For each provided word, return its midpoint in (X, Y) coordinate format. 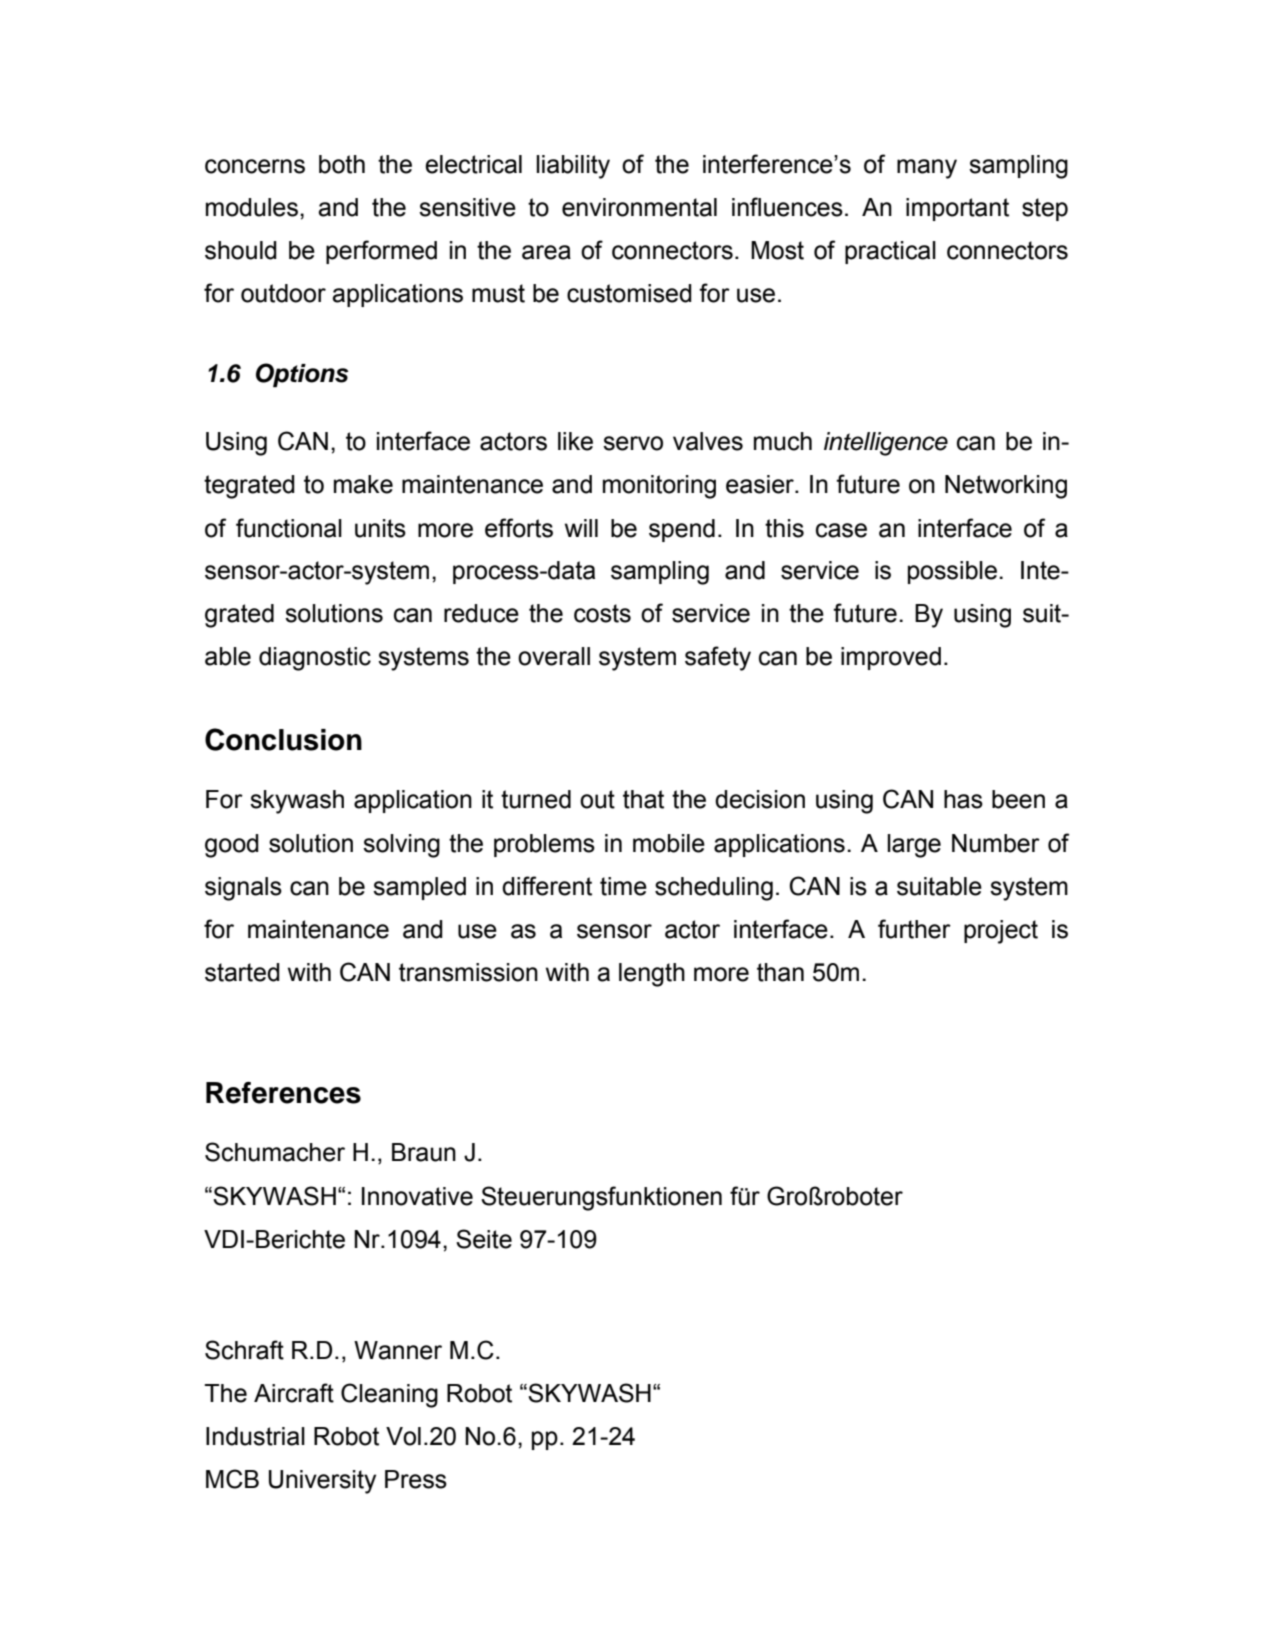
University (322, 1482)
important (957, 209)
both (342, 164)
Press (416, 1479)
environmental (639, 207)
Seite (484, 1239)
